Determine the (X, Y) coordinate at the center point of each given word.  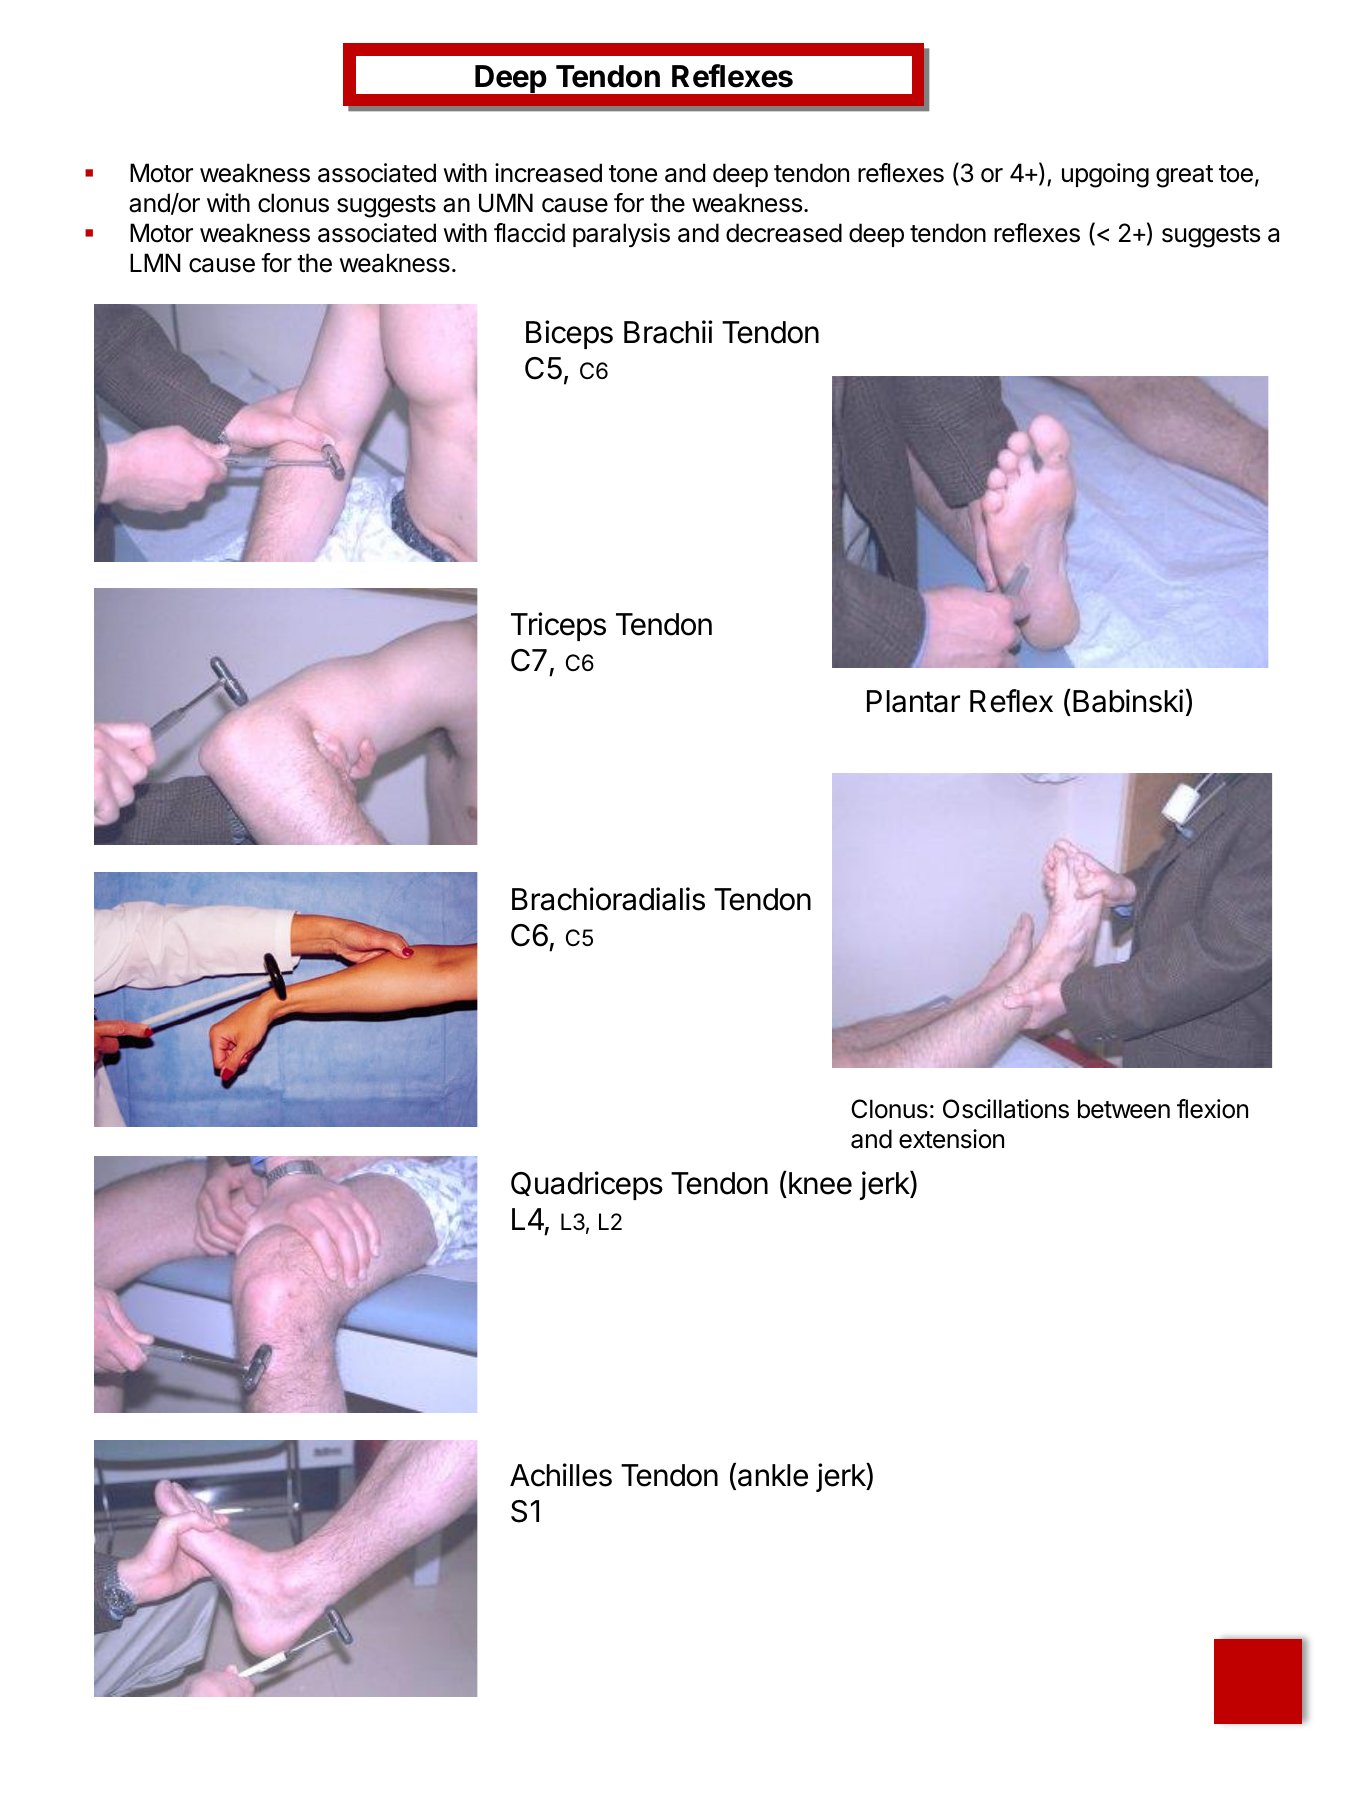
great (1184, 176)
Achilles (561, 1475)
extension (951, 1139)
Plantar (913, 701)
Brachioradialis (608, 899)
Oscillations (1006, 1109)
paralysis (621, 235)
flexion (1212, 1109)
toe (1236, 174)
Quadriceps (587, 1185)
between (1124, 1109)
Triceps (558, 626)
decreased (784, 233)
